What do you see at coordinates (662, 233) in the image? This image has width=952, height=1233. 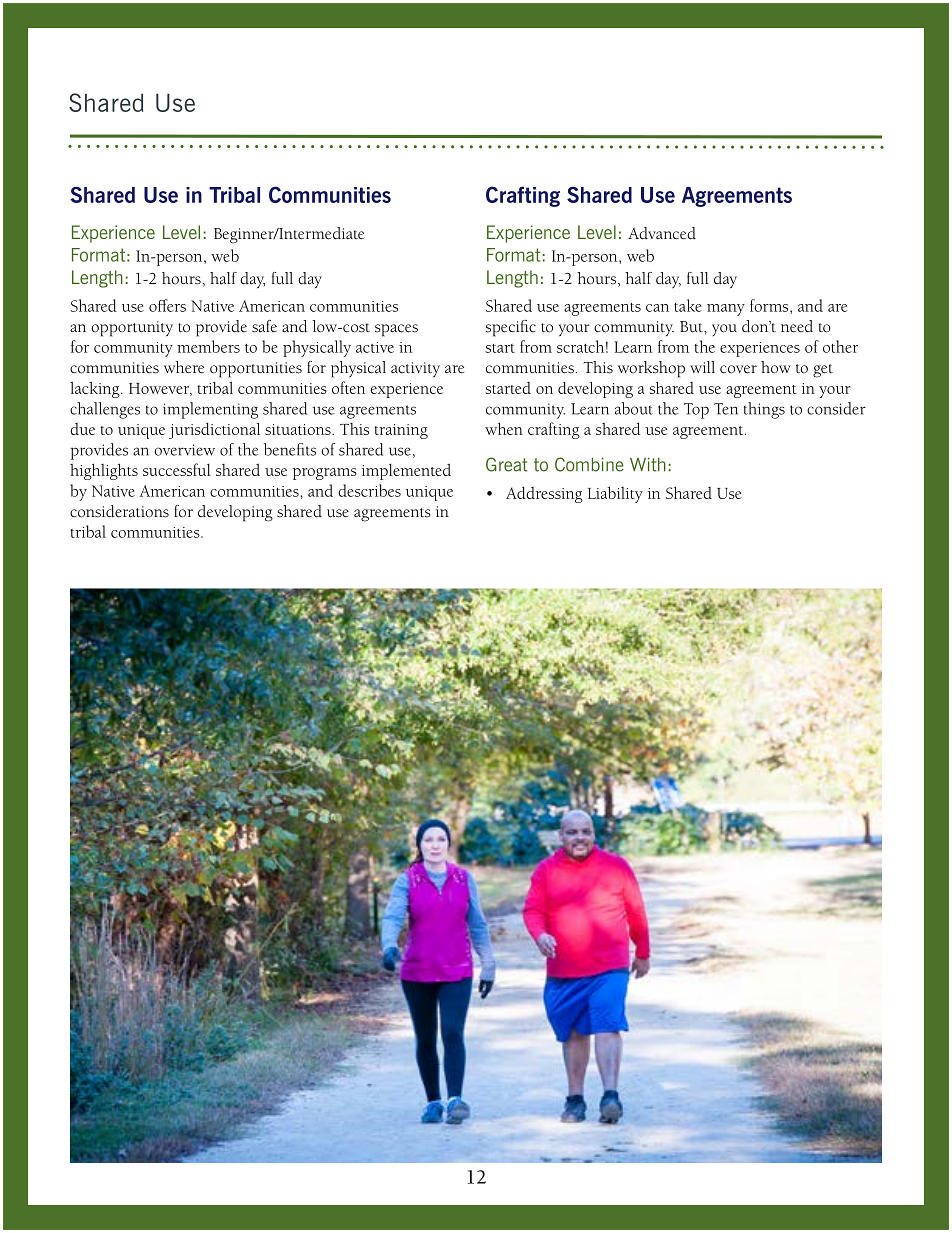 I see `Advanced` at bounding box center [662, 233].
